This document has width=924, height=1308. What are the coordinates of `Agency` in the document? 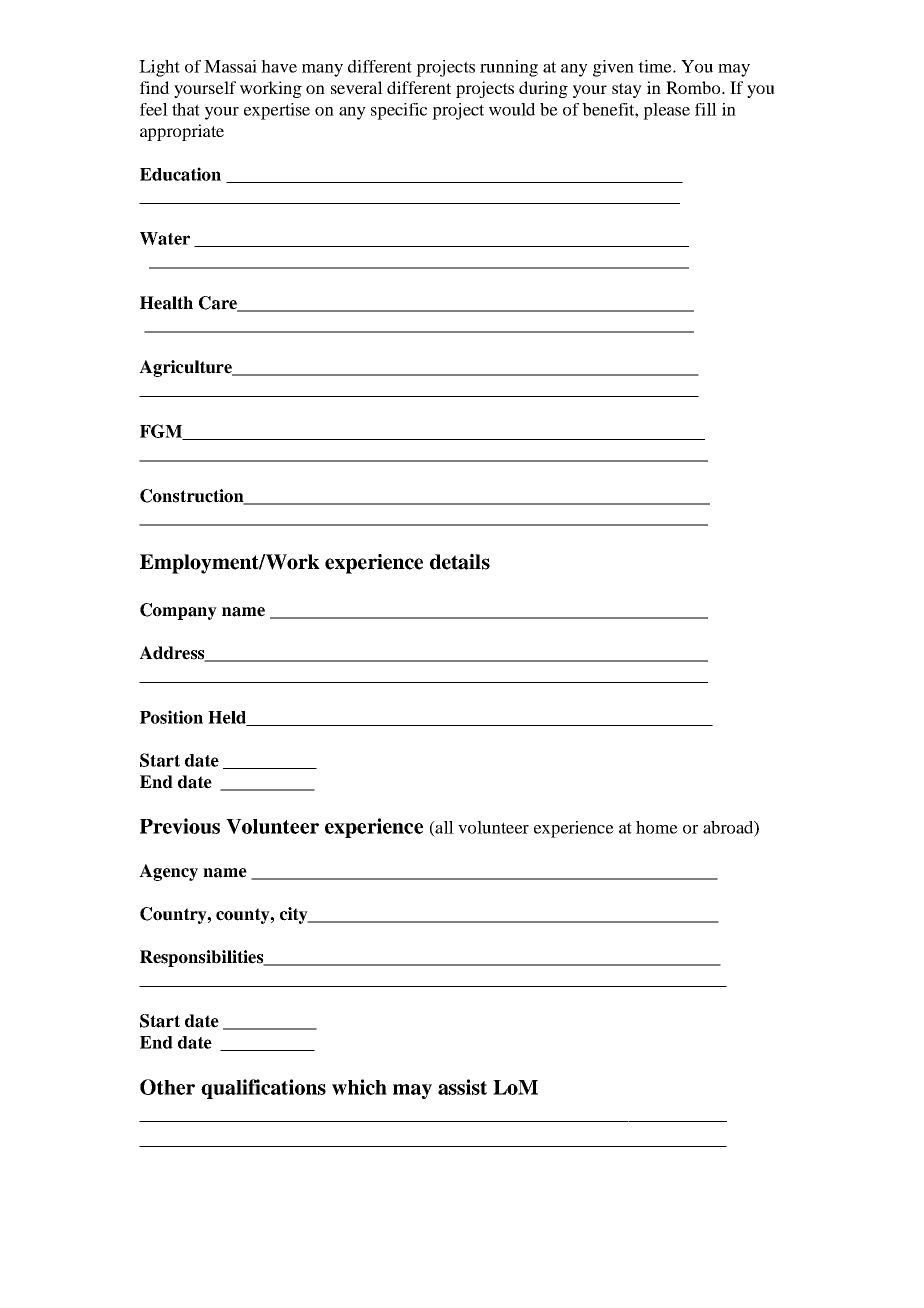 It's located at (168, 872).
